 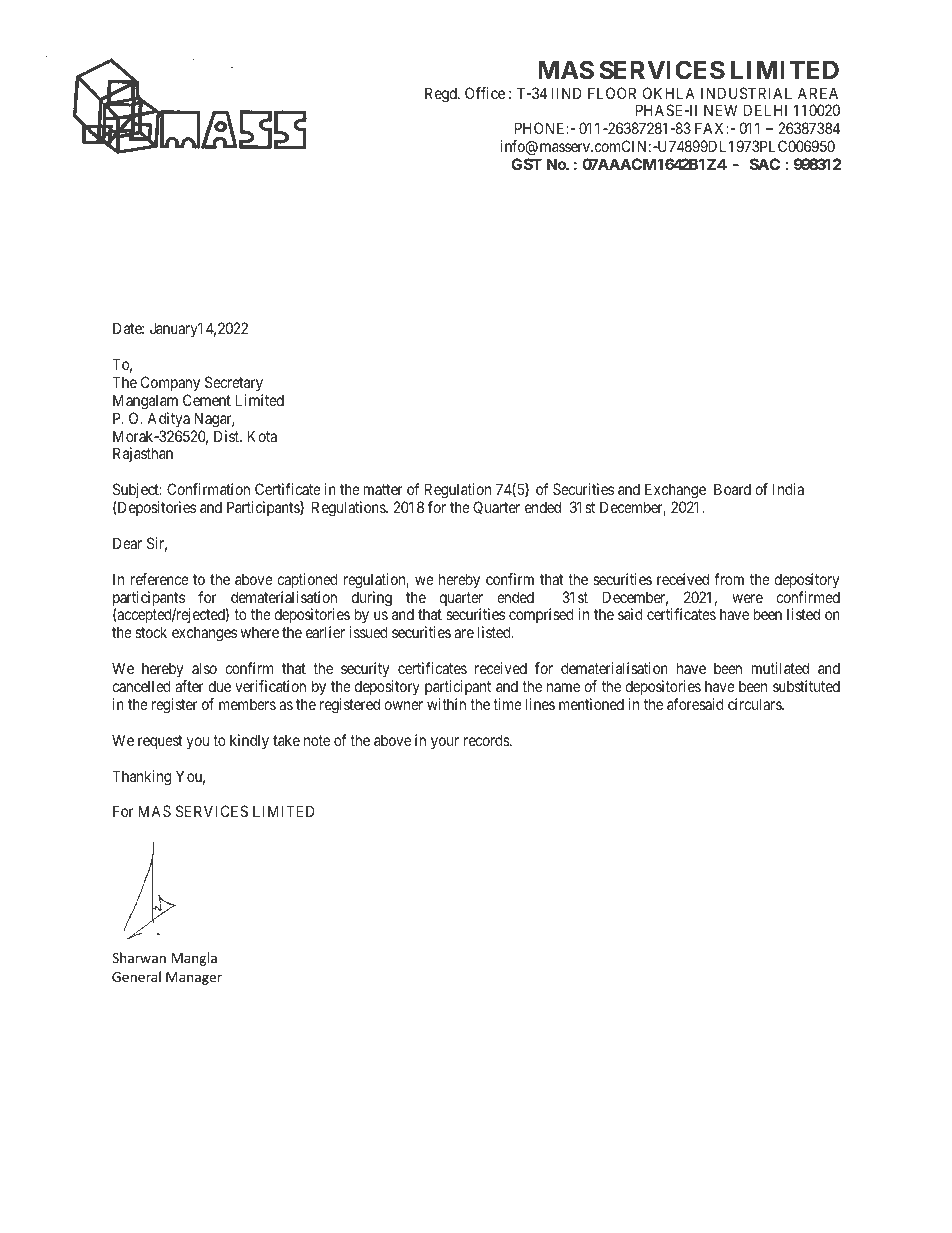 What do you see at coordinates (372, 600) in the page?
I see `during` at bounding box center [372, 600].
